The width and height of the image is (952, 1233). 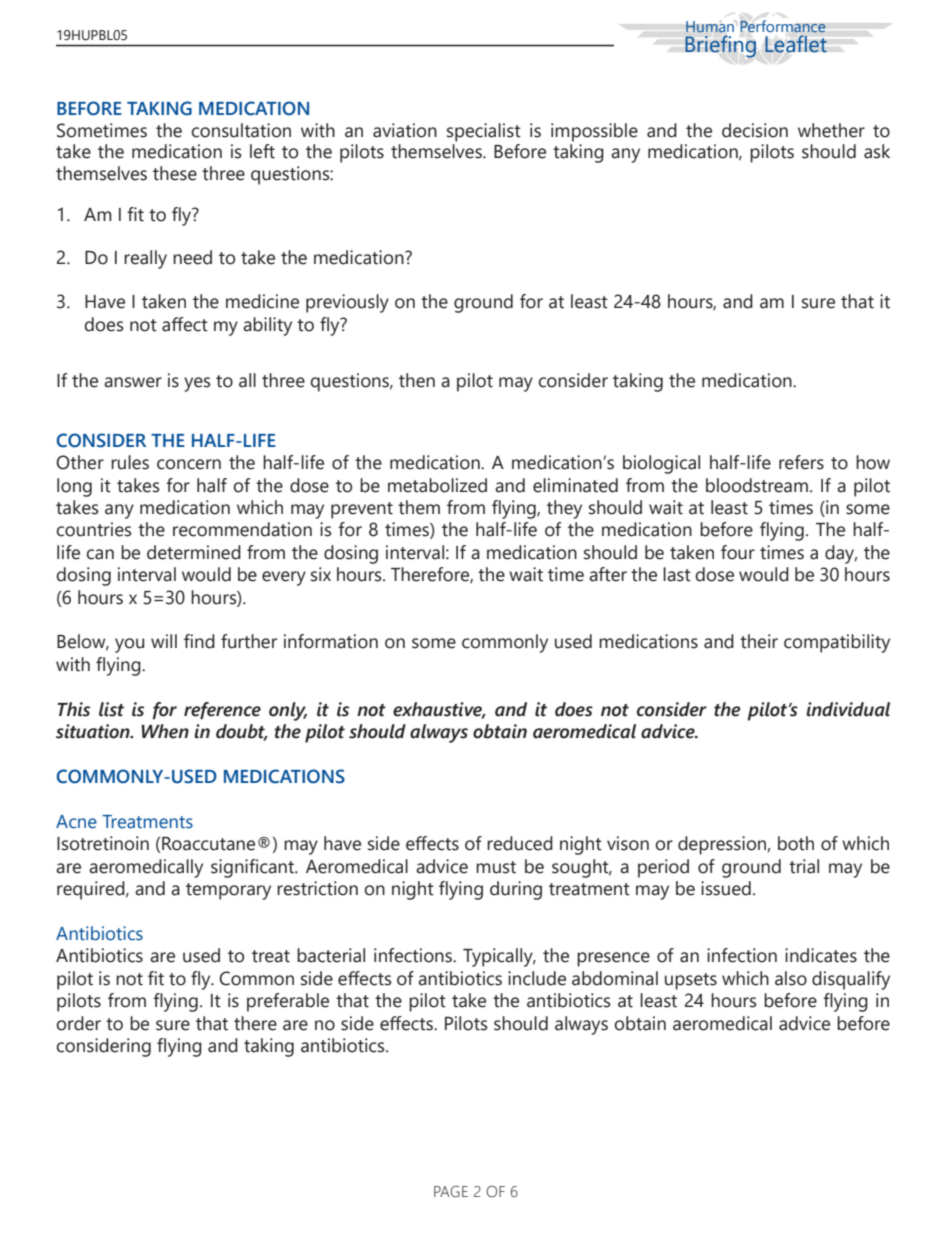 I want to click on PAGE, so click(x=451, y=1192).
